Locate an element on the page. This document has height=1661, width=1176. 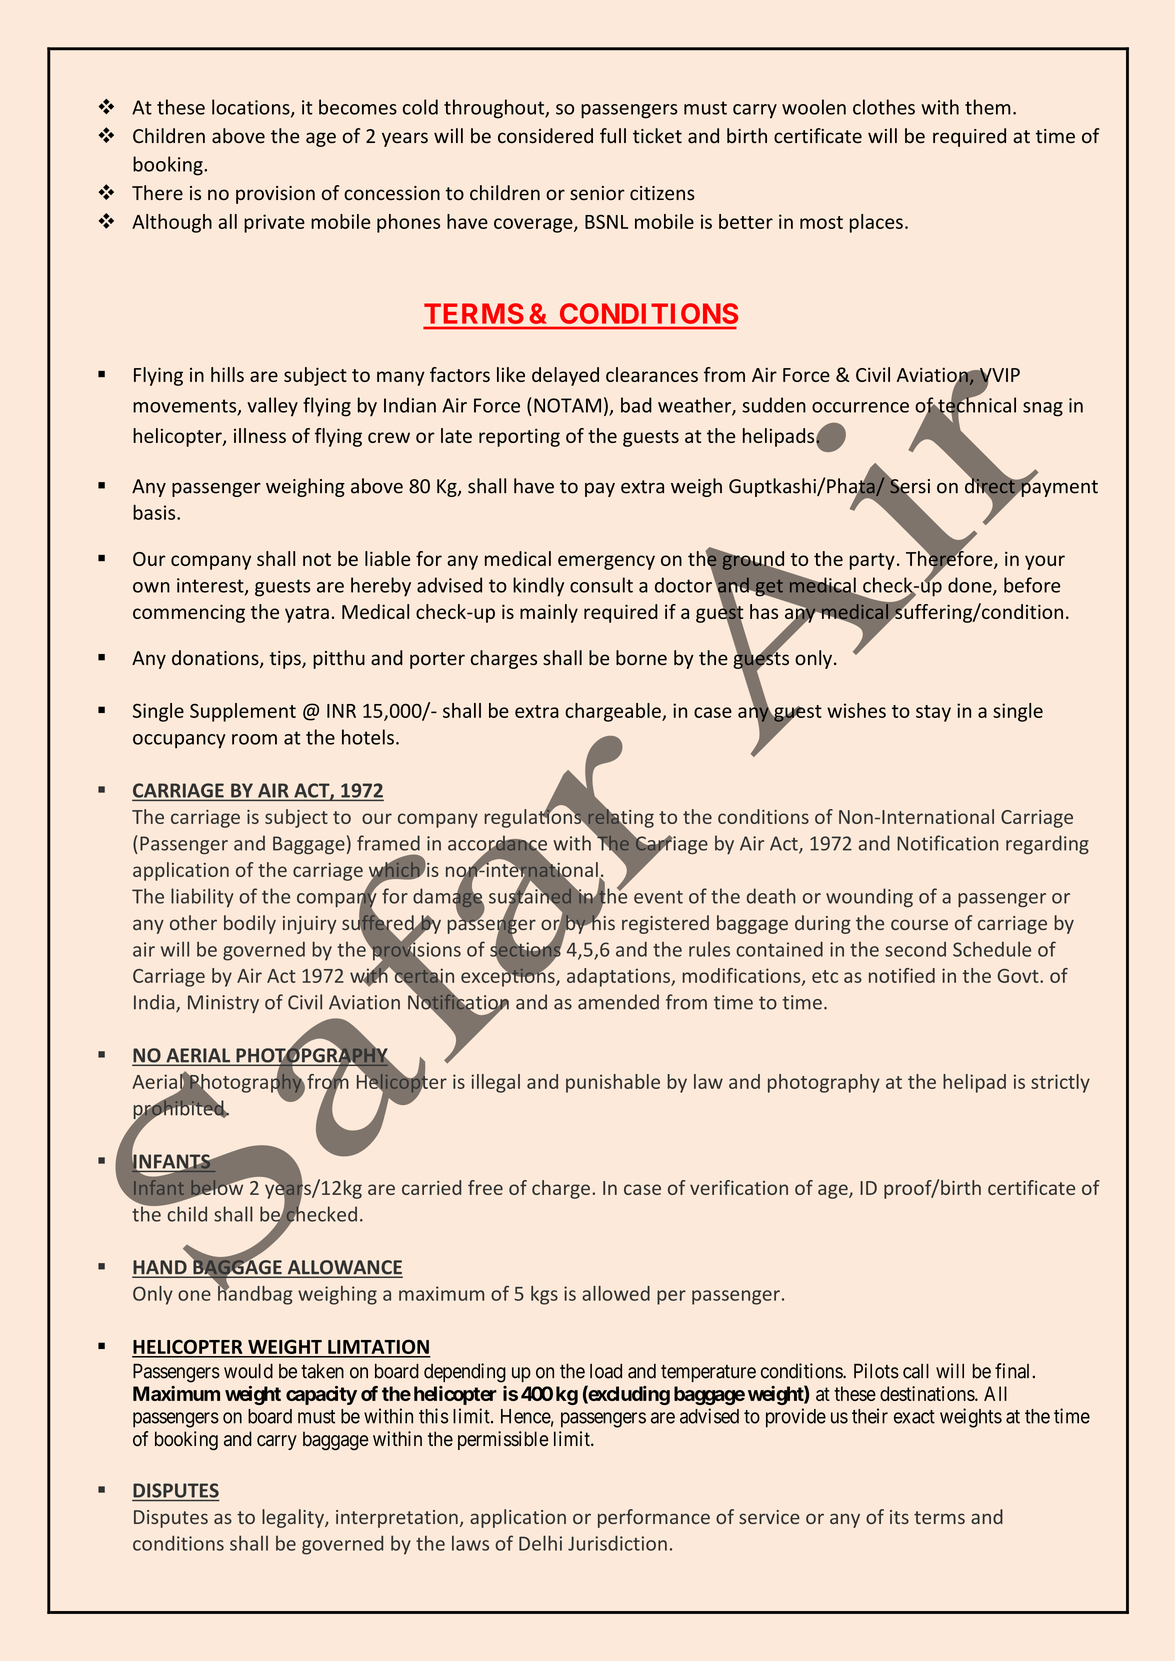
yatra is located at coordinates (307, 614).
